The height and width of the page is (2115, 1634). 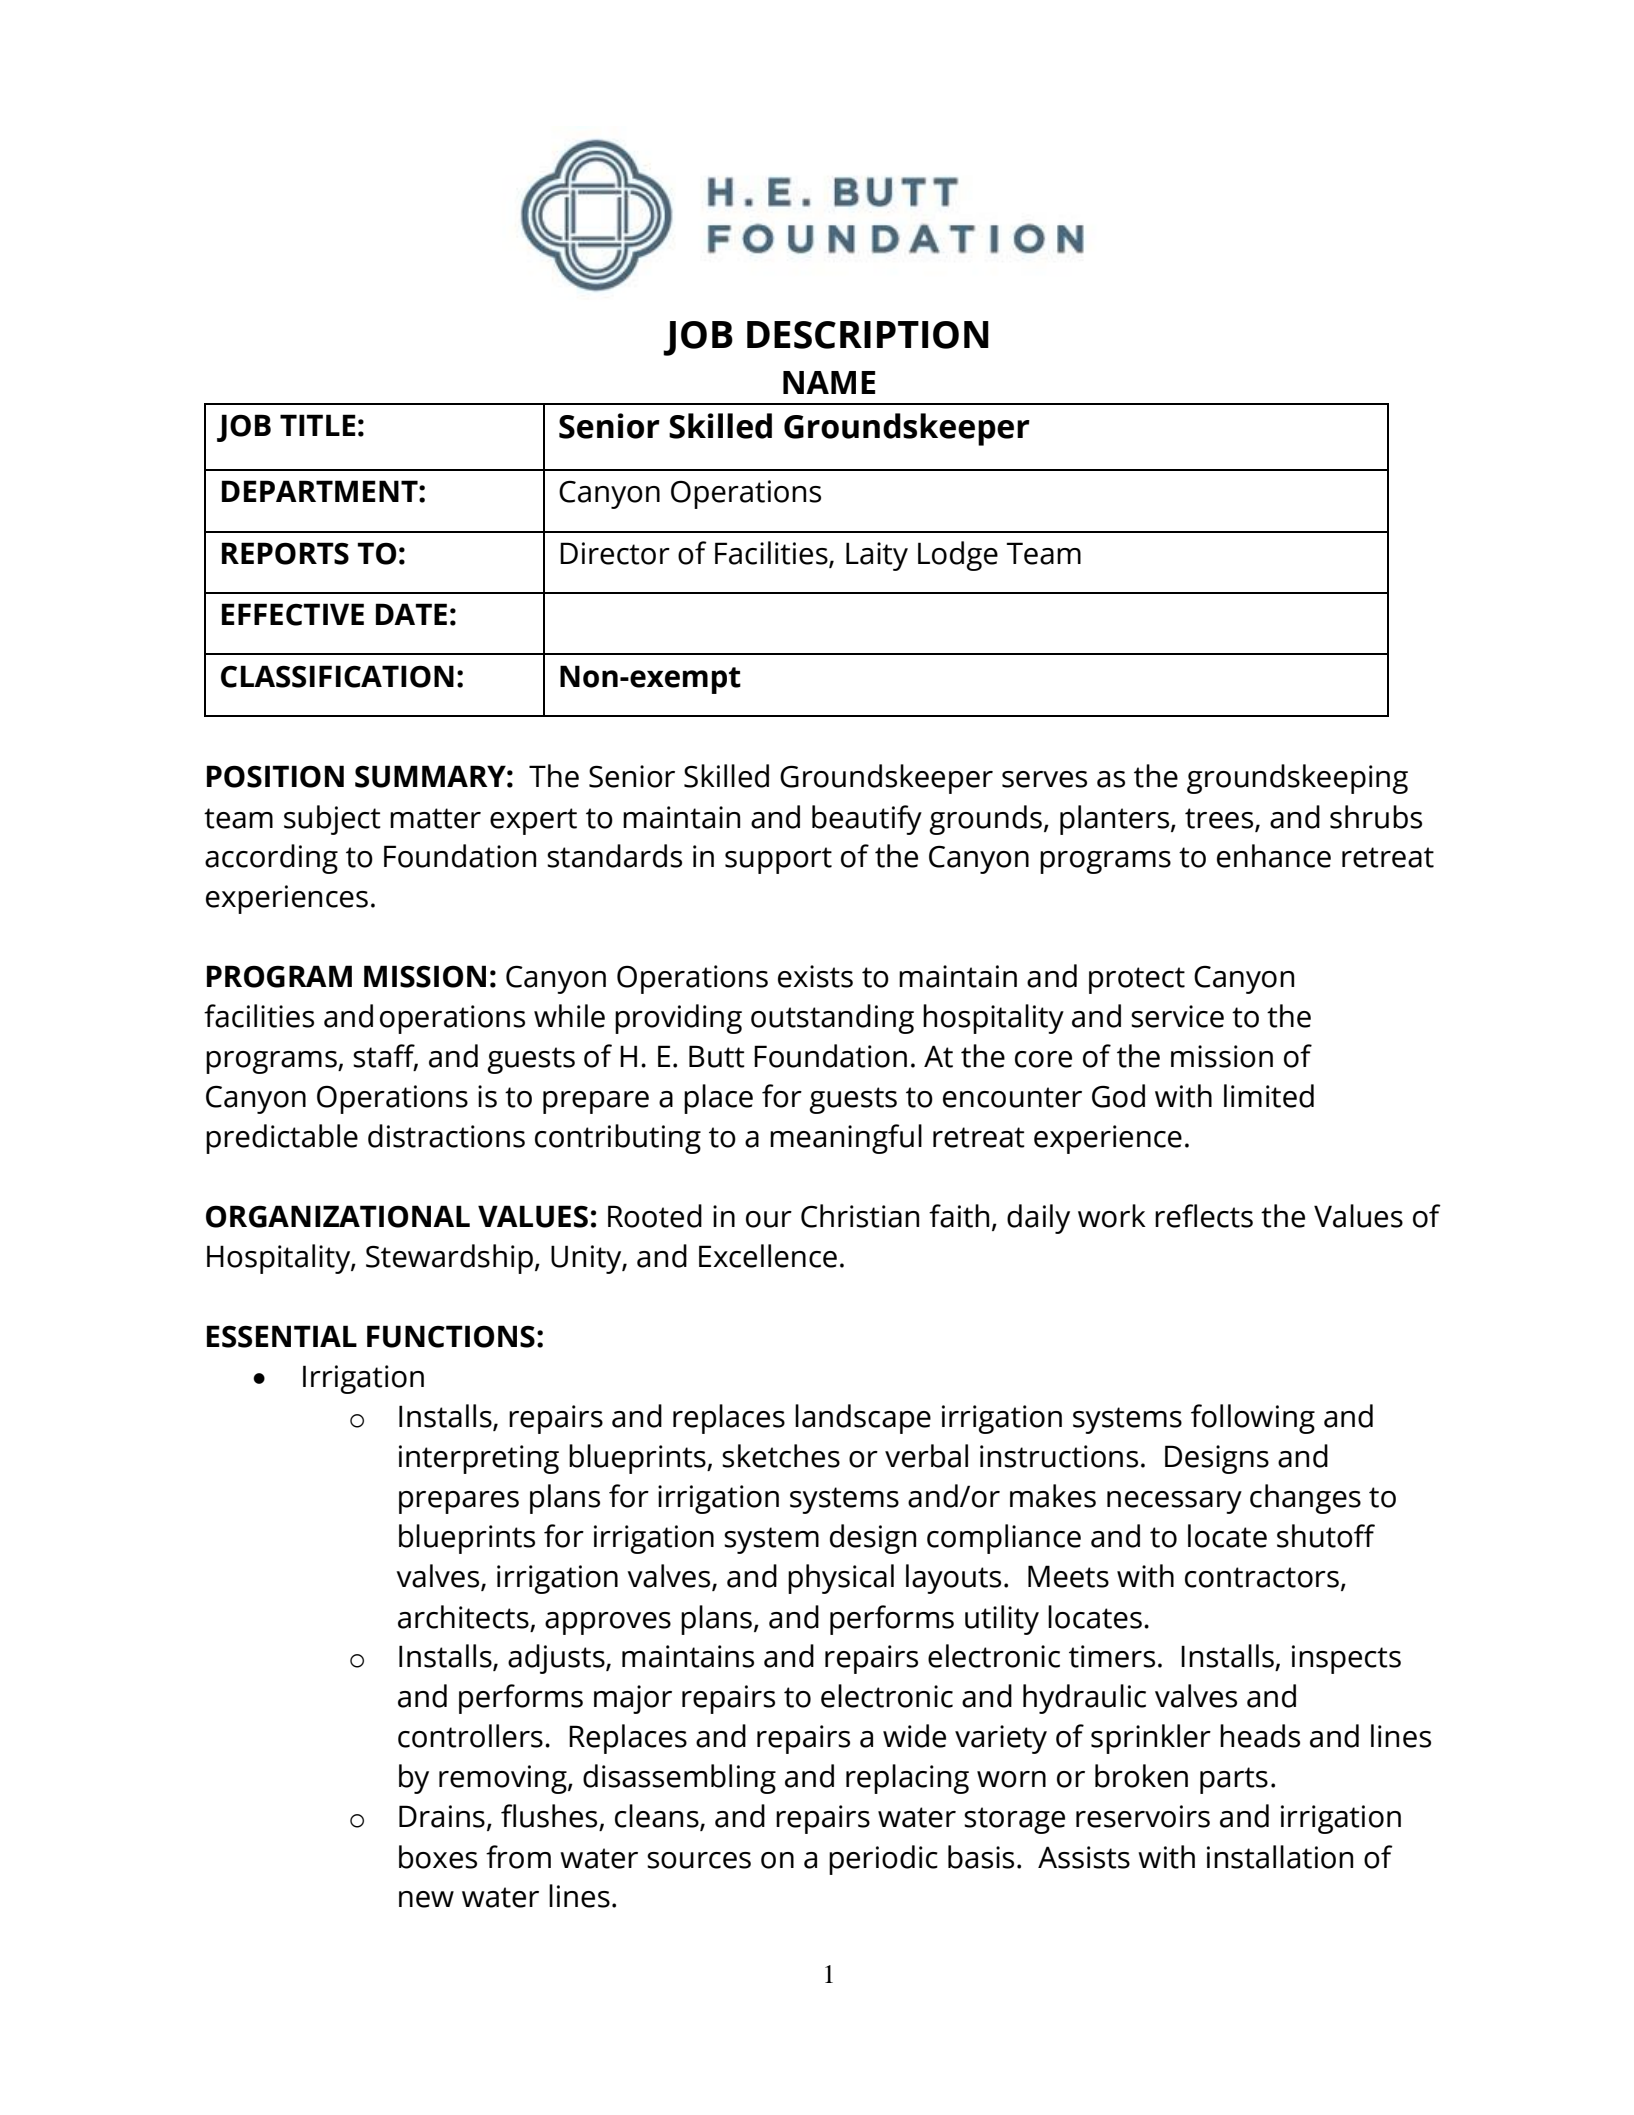 I want to click on NAME, so click(x=829, y=382).
